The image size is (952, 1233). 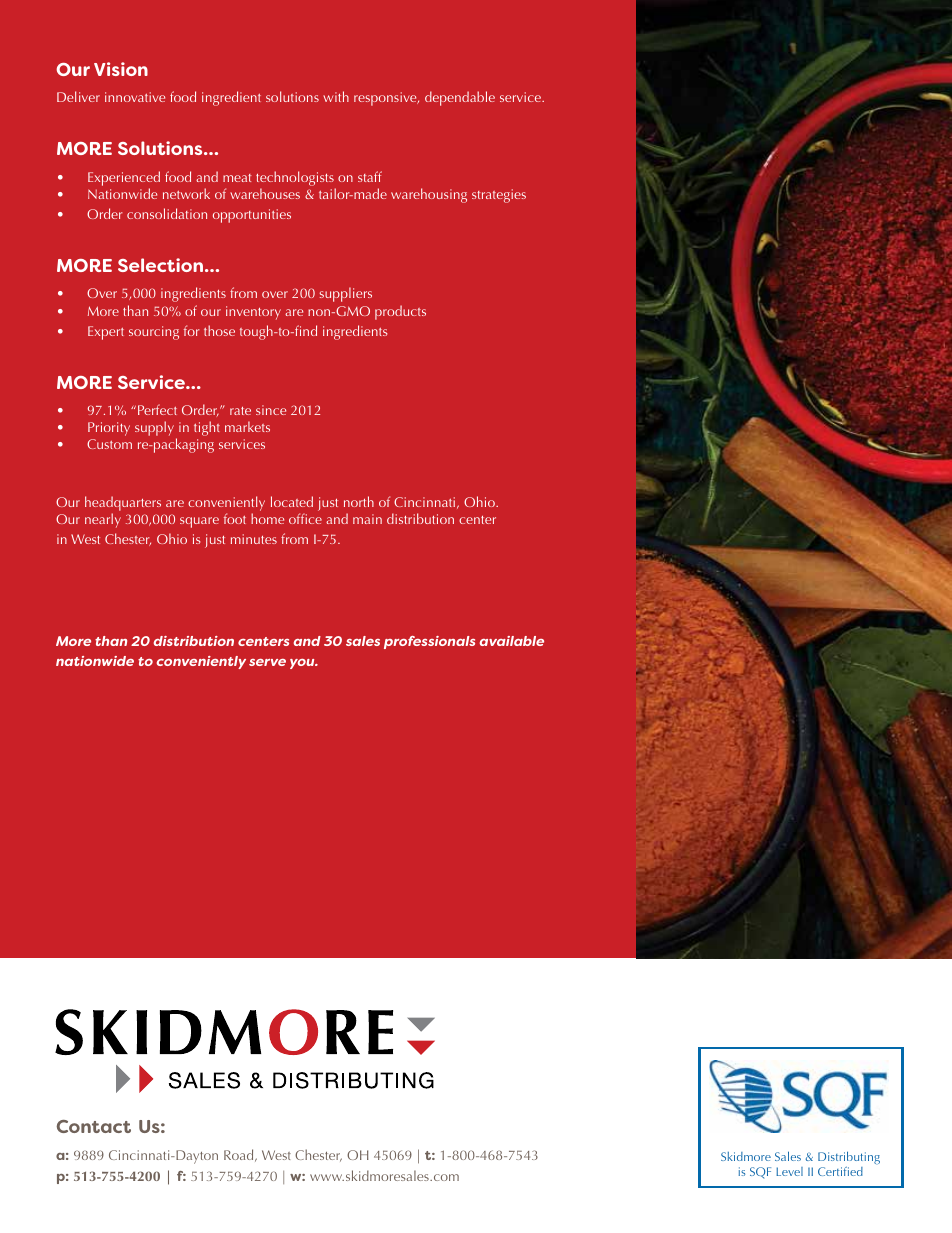 What do you see at coordinates (267, 662) in the screenshot?
I see `serve` at bounding box center [267, 662].
